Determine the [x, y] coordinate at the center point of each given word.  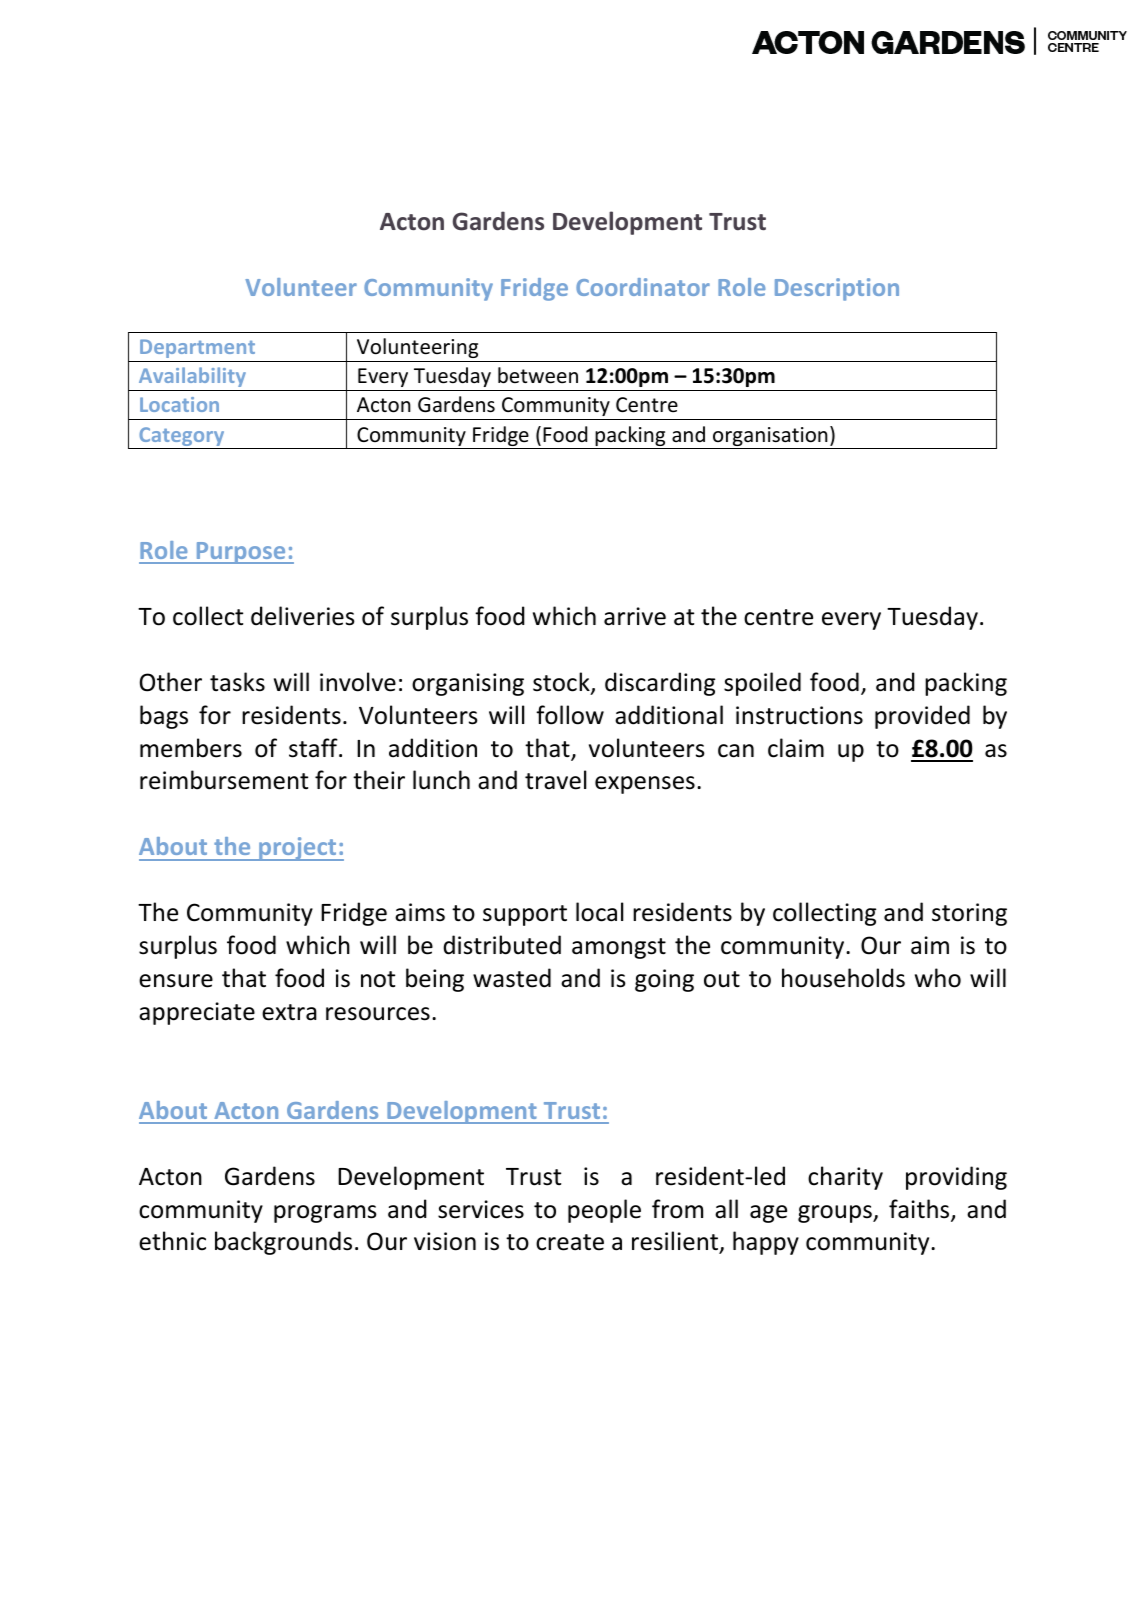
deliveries [303, 616]
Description [837, 289]
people [604, 1211]
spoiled [762, 684]
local [599, 912]
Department [197, 348]
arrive [635, 616]
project [298, 849]
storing [969, 914]
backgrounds [283, 1243]
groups [836, 1214]
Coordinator [643, 287]
